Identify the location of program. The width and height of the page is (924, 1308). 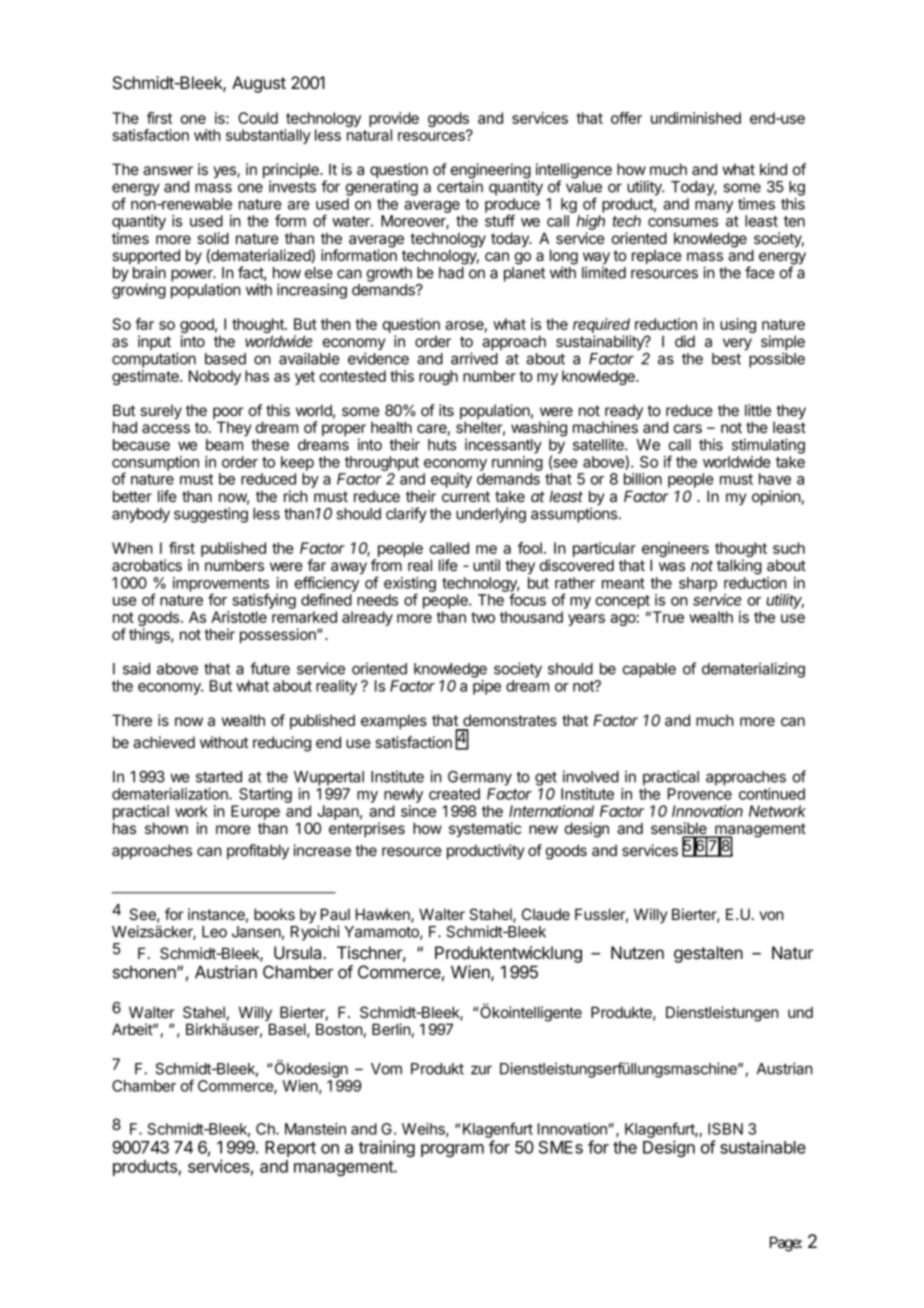
(452, 1150).
